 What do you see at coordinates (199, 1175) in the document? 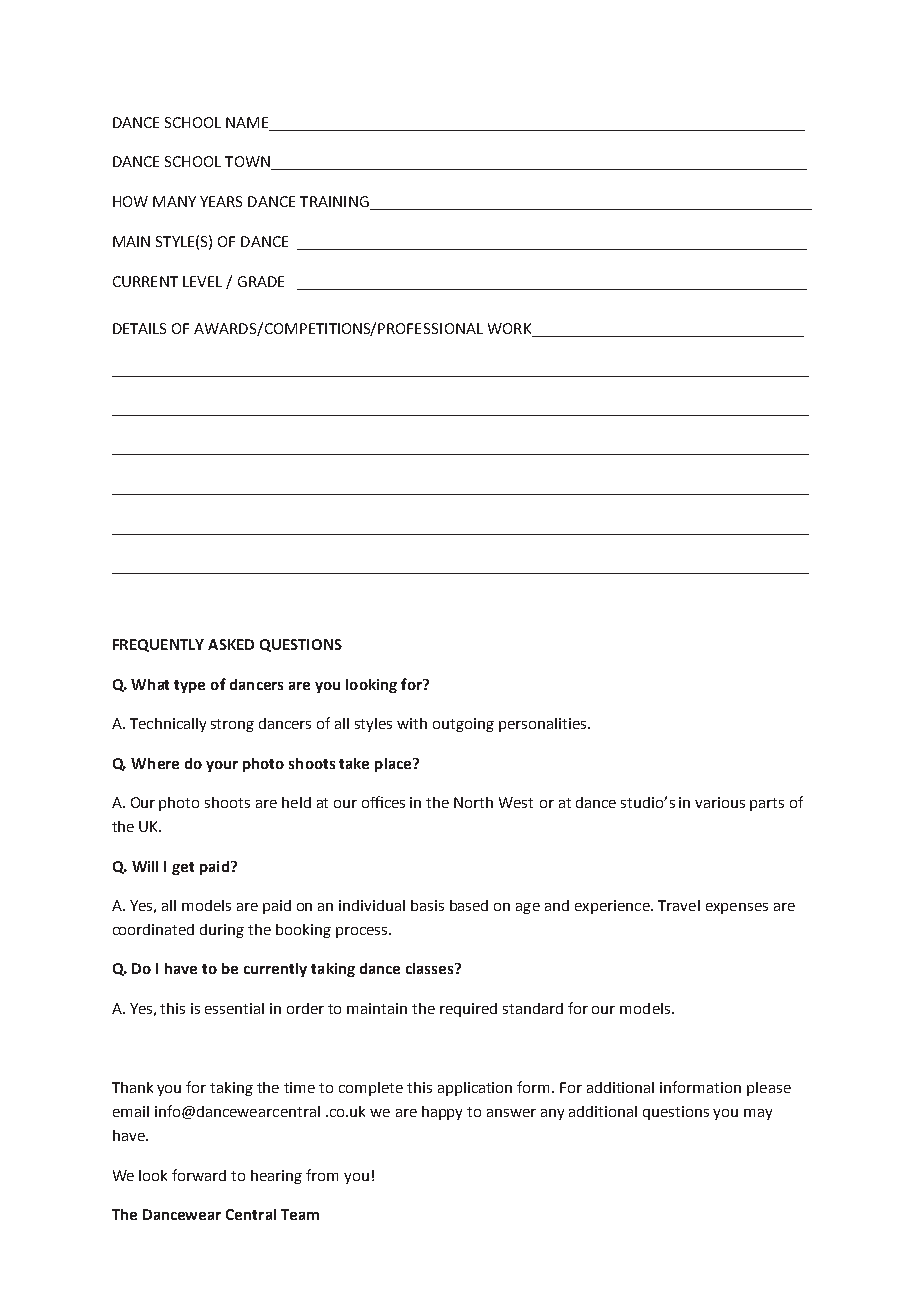
I see `forward` at bounding box center [199, 1175].
